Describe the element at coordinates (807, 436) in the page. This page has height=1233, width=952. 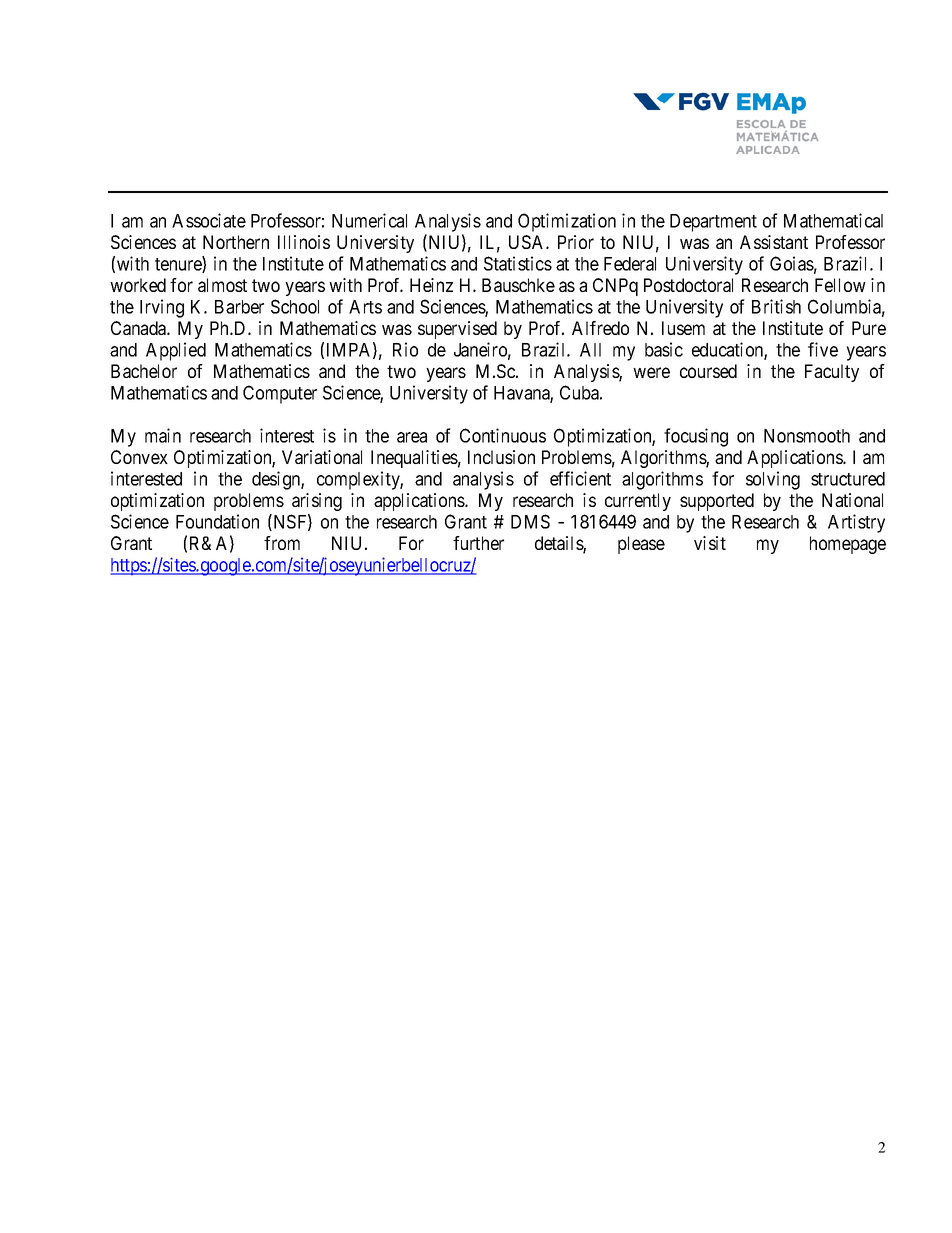
I see `Nonsmooth` at that location.
